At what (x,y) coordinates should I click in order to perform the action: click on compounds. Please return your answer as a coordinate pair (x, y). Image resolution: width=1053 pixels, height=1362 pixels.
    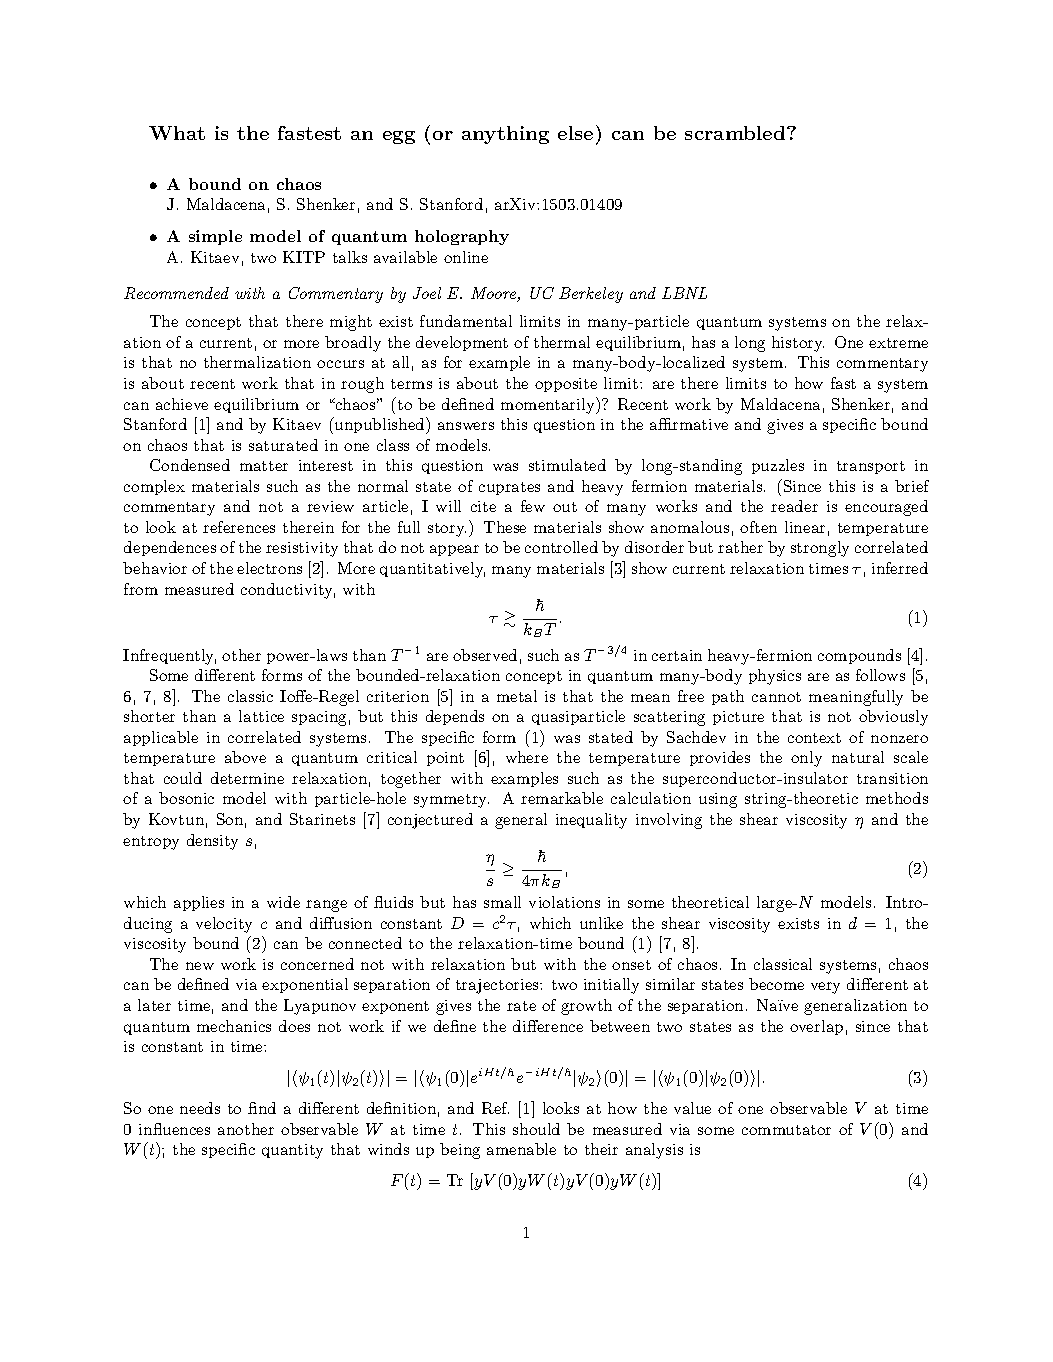
    Looking at the image, I should click on (859, 656).
